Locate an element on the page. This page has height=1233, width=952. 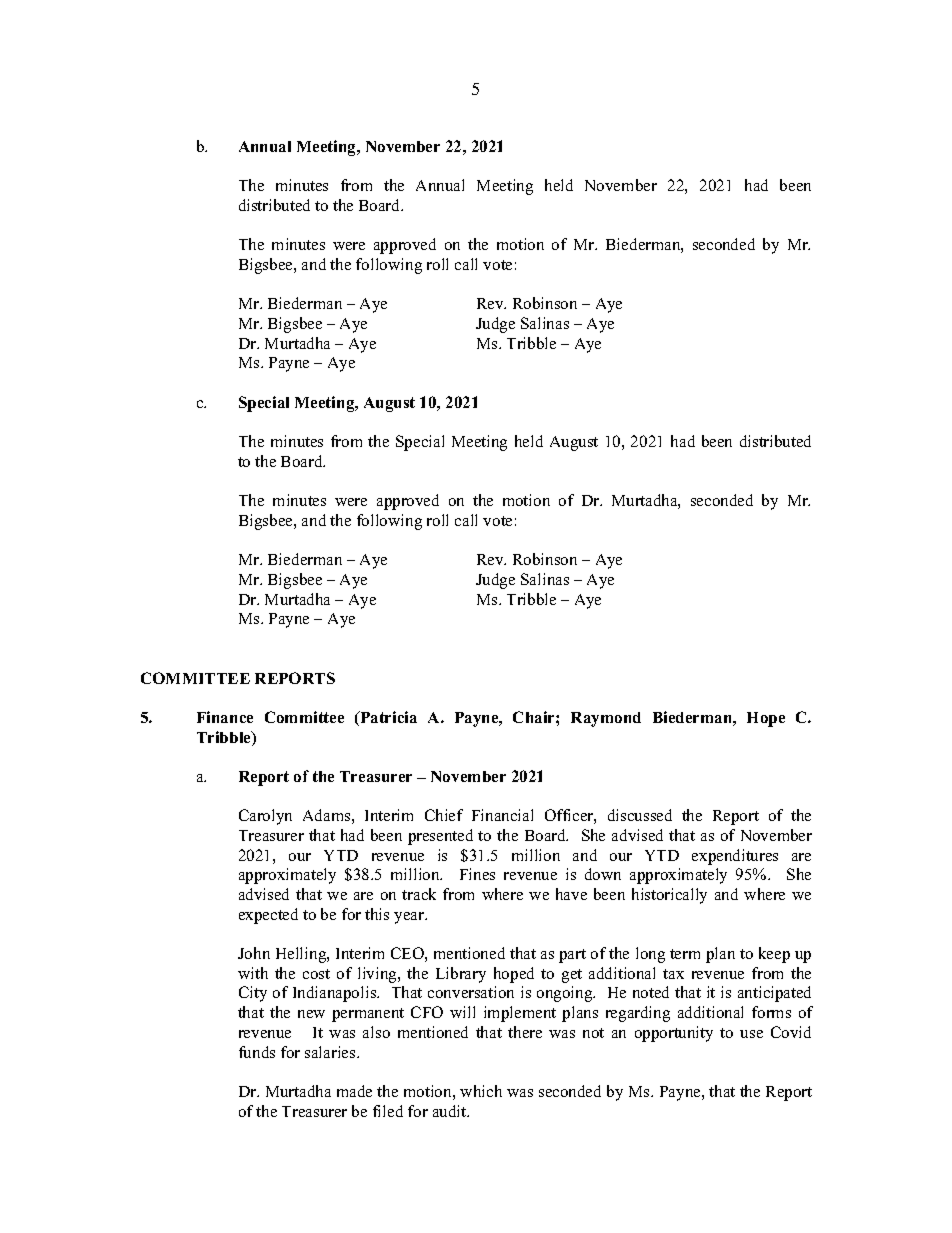
Finance is located at coordinates (225, 717).
